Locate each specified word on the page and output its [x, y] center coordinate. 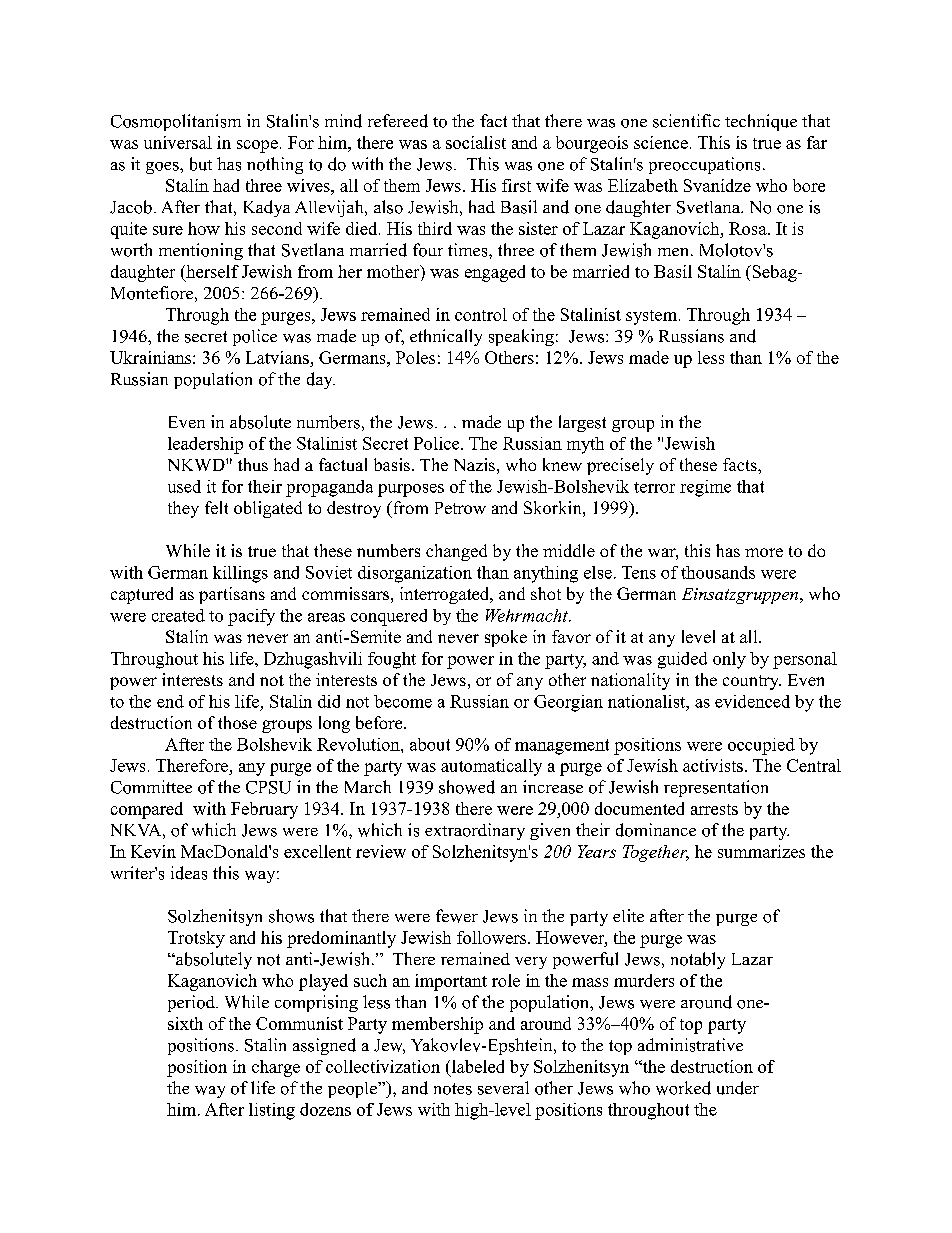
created [178, 615]
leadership [205, 445]
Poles [415, 357]
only [729, 660]
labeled [476, 1066]
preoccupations [704, 165]
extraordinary [475, 831]
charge [276, 1068]
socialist [476, 142]
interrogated [446, 595]
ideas [189, 873]
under [738, 1088]
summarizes [761, 851]
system [653, 317]
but [201, 164]
